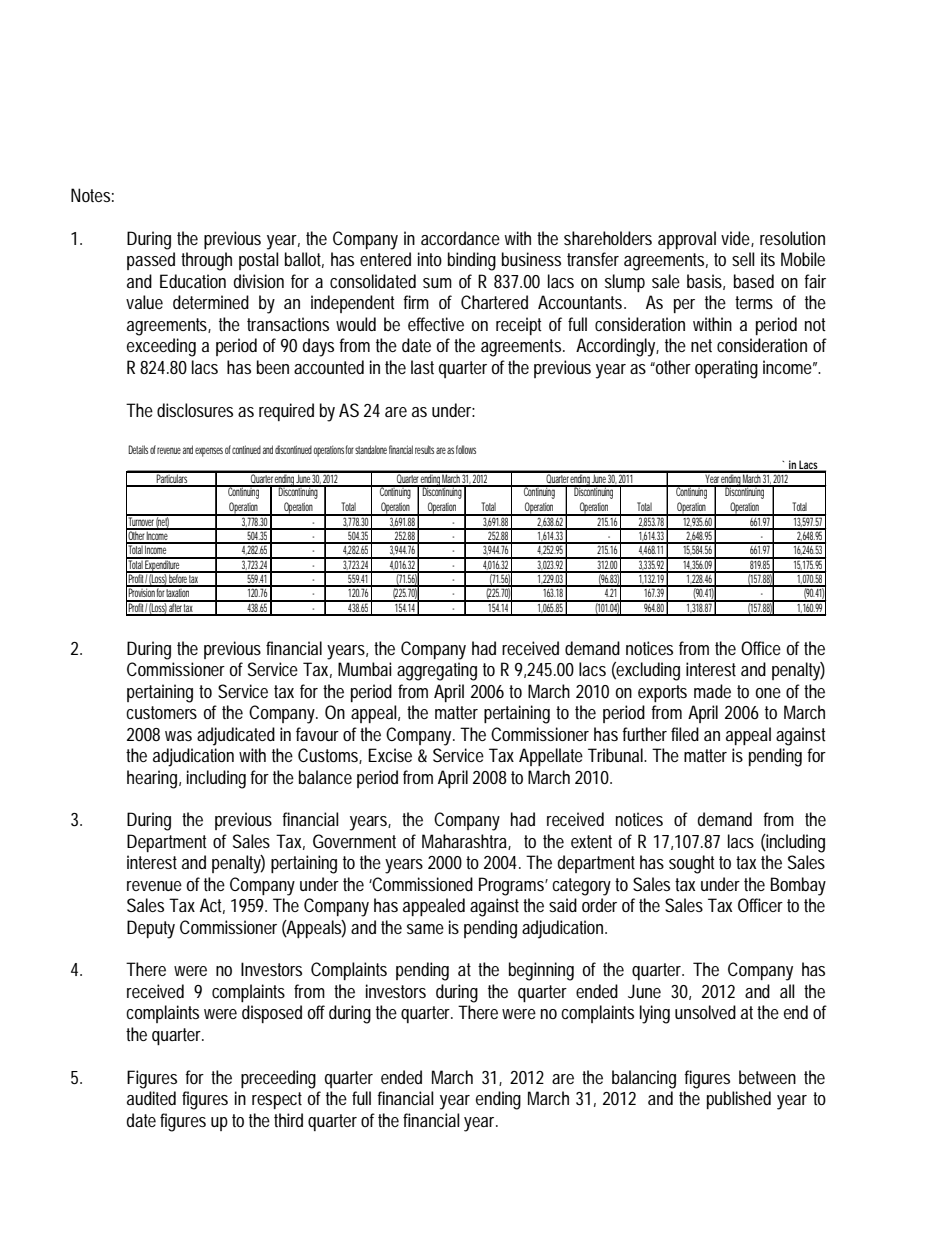  I want to click on passed, so click(151, 261).
